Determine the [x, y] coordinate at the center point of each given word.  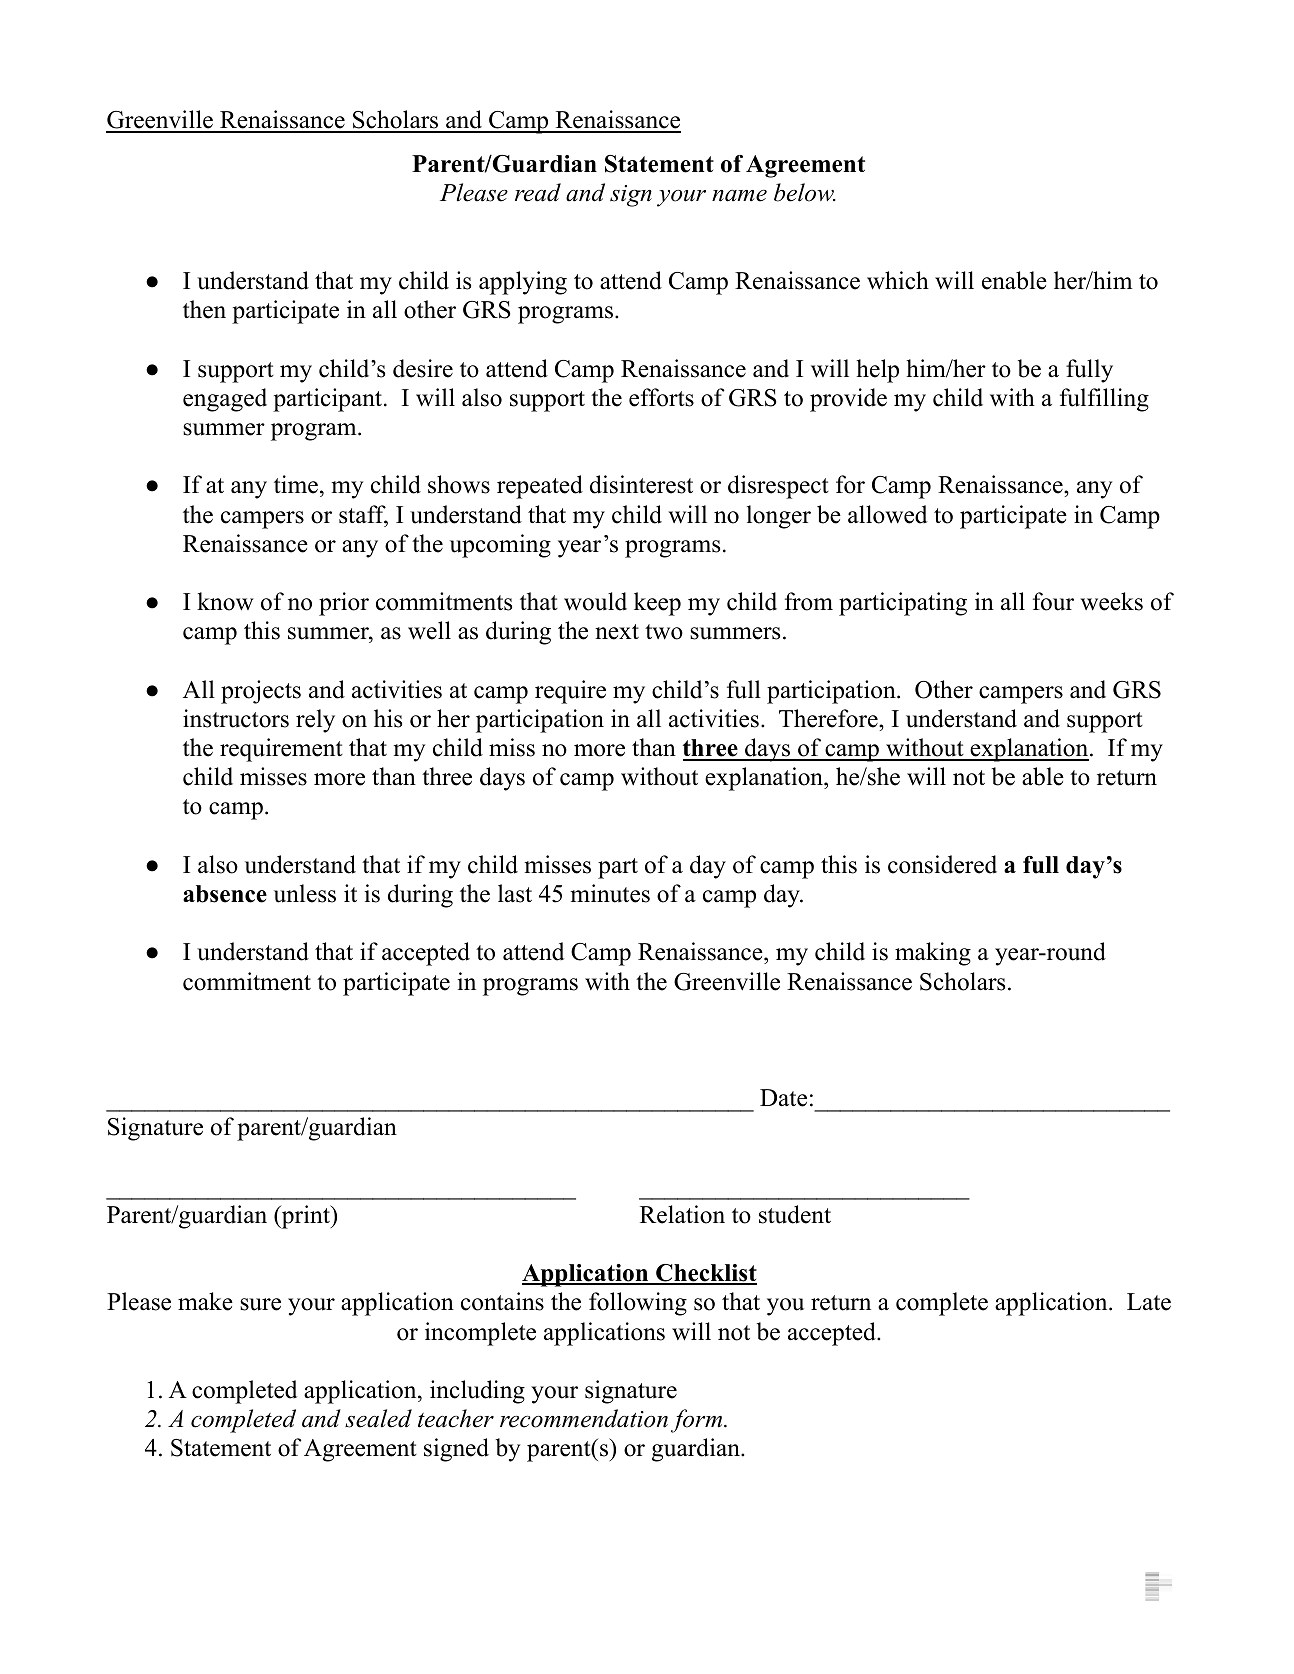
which [898, 280]
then [204, 309]
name [739, 196]
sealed [378, 1418]
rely [315, 721]
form [698, 1421]
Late [1149, 1302]
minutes [610, 893]
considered [942, 864]
